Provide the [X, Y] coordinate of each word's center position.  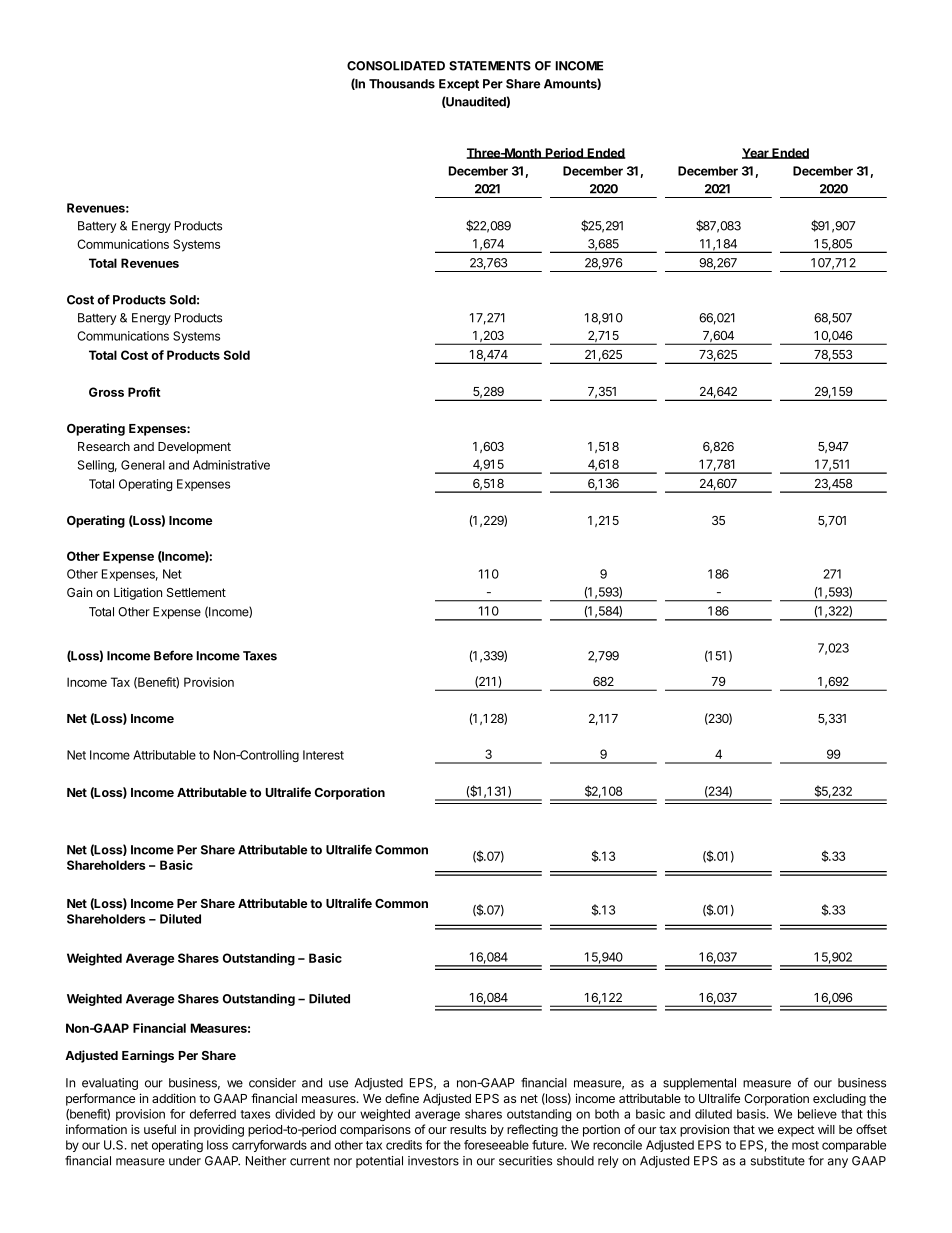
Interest [323, 755]
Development [194, 448]
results [468, 1129]
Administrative [231, 465]
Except [459, 85]
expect [796, 1131]
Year [756, 153]
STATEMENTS [490, 66]
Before [173, 655]
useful [160, 1129]
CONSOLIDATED [396, 66]
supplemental [699, 1084]
